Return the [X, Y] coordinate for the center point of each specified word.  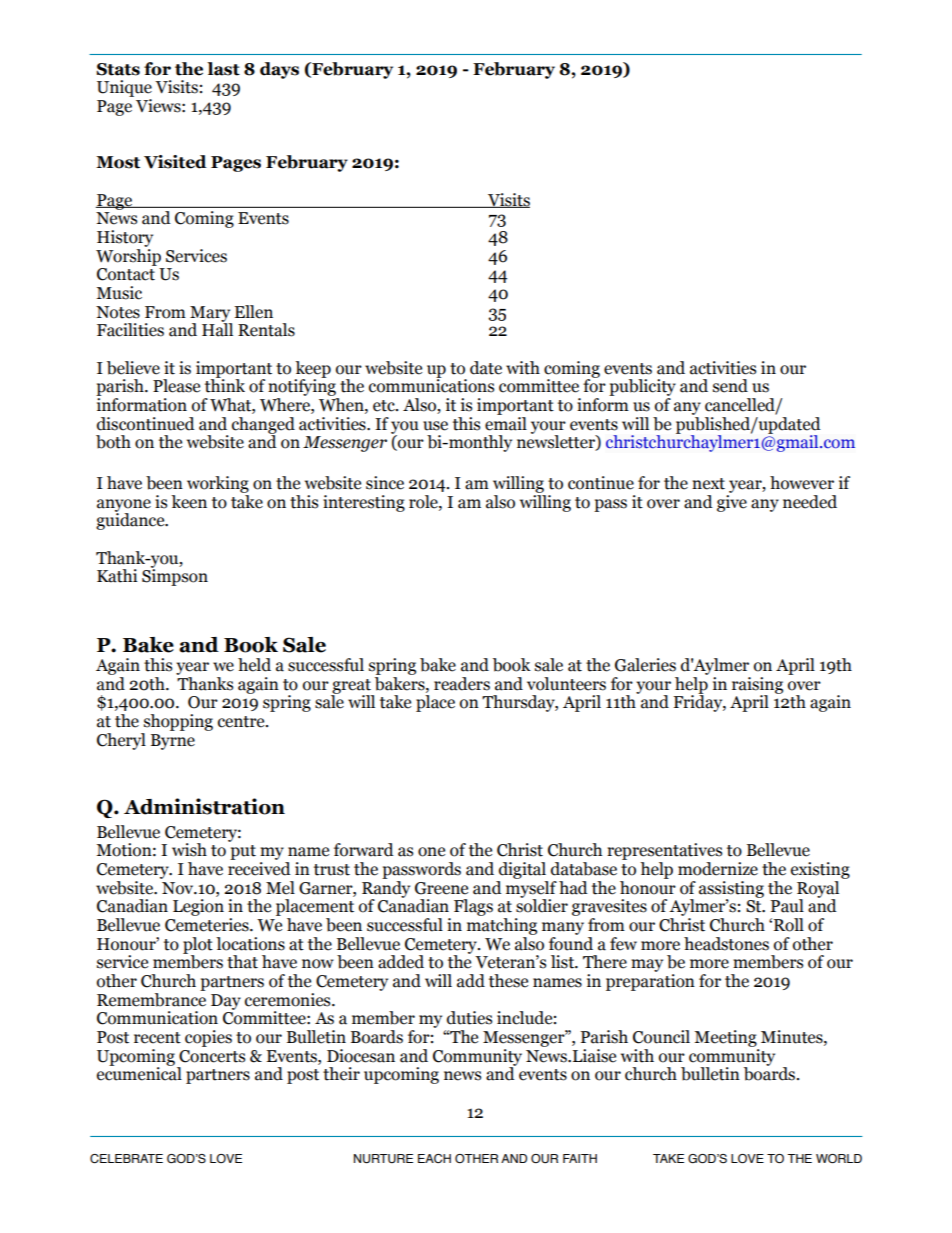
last [223, 69]
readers [462, 684]
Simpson [175, 576]
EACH [434, 1158]
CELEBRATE [126, 1158]
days [279, 70]
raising [757, 686]
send [730, 386]
